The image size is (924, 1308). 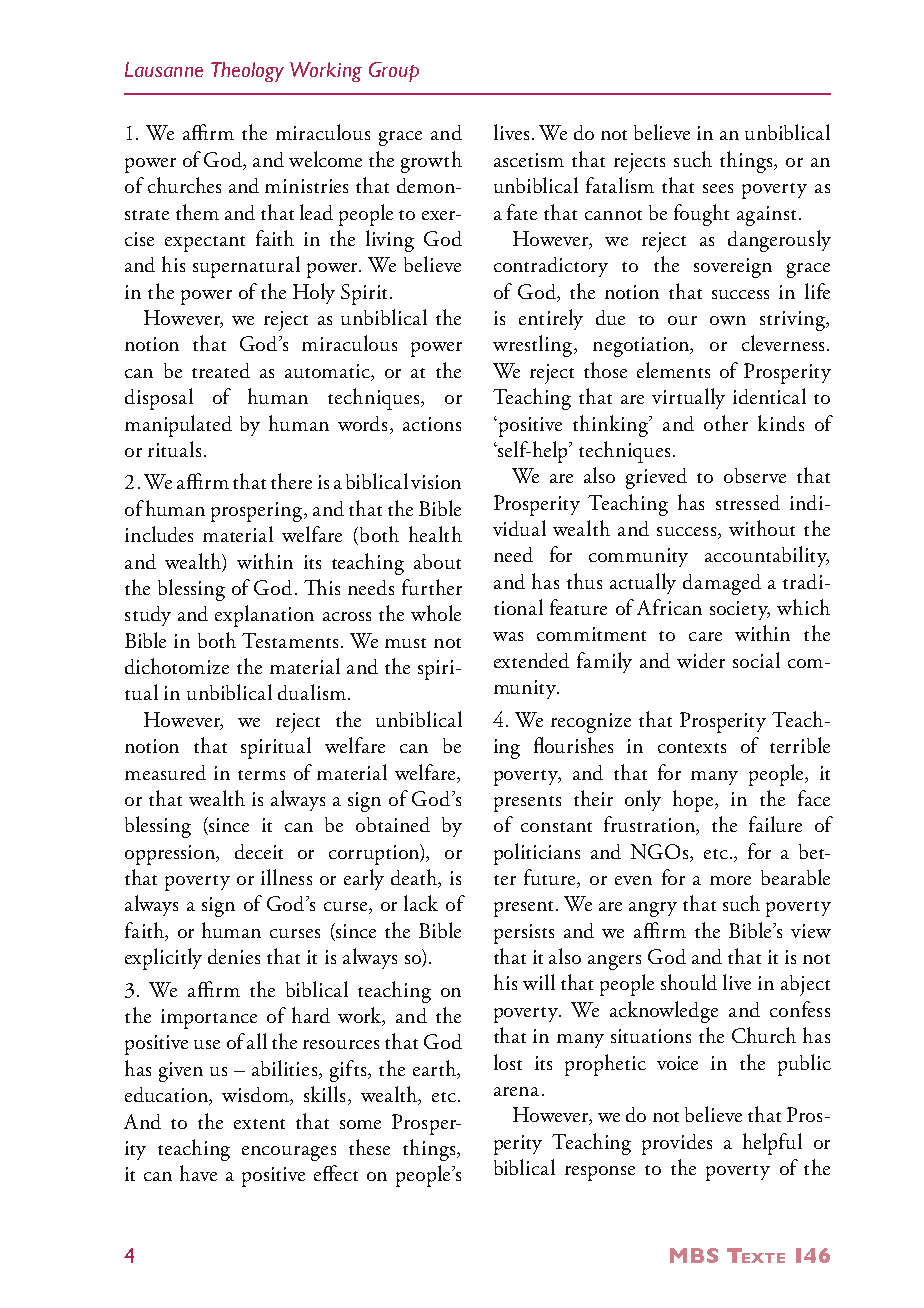 What do you see at coordinates (600, 1173) in the document?
I see `response` at bounding box center [600, 1173].
